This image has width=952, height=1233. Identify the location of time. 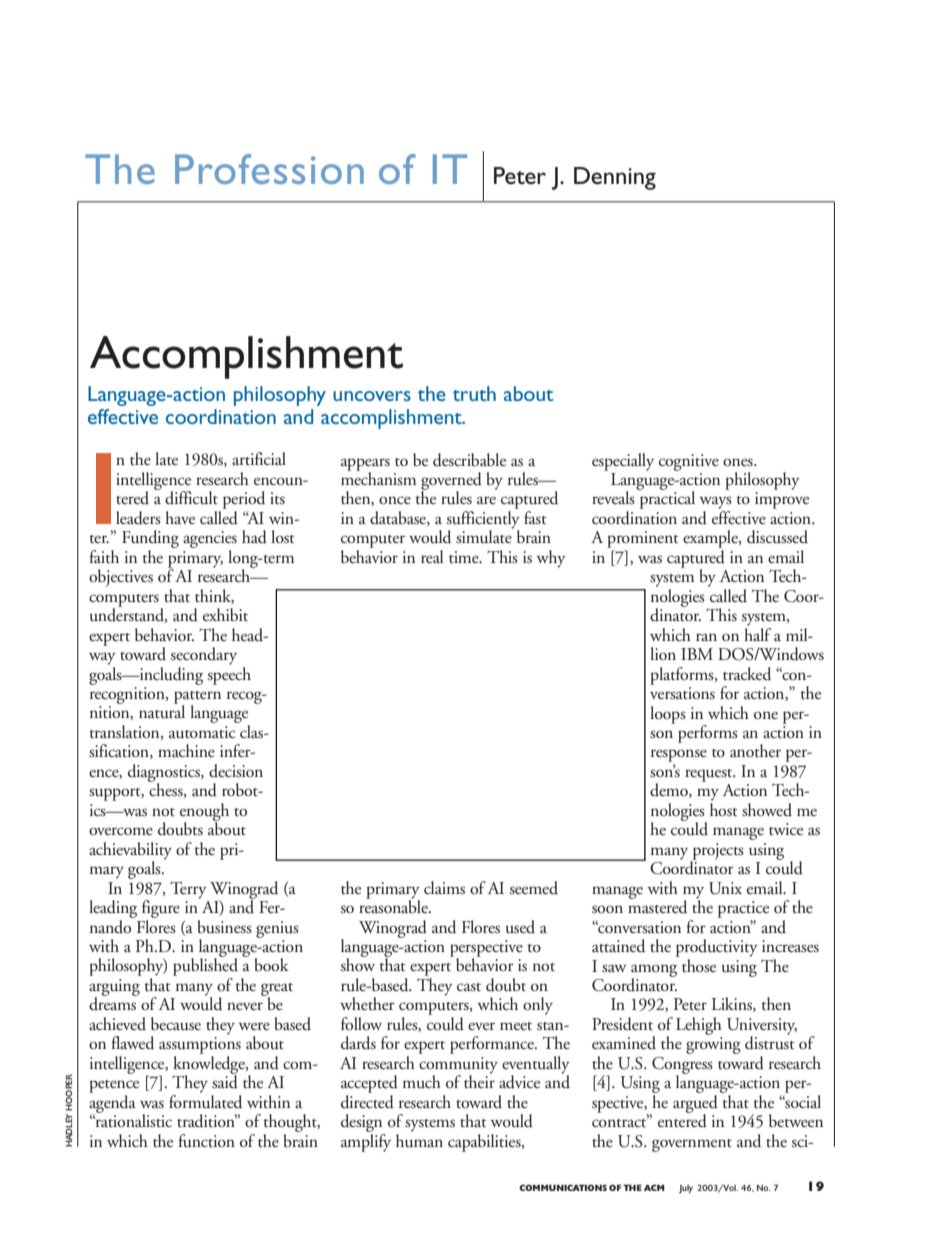
(465, 557).
